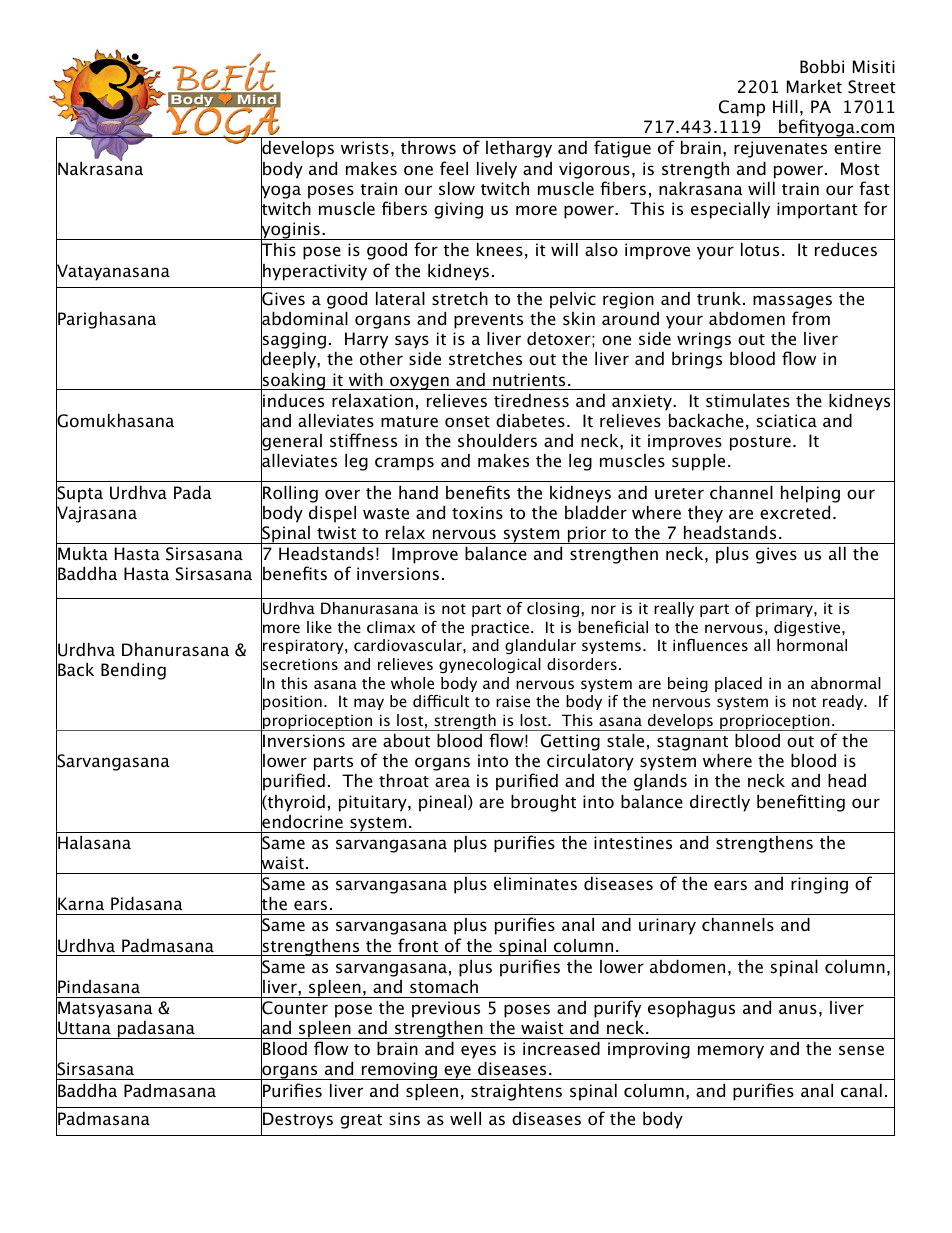 Image resolution: width=952 pixels, height=1233 pixels. Describe the element at coordinates (452, 782) in the screenshot. I see `area` at that location.
